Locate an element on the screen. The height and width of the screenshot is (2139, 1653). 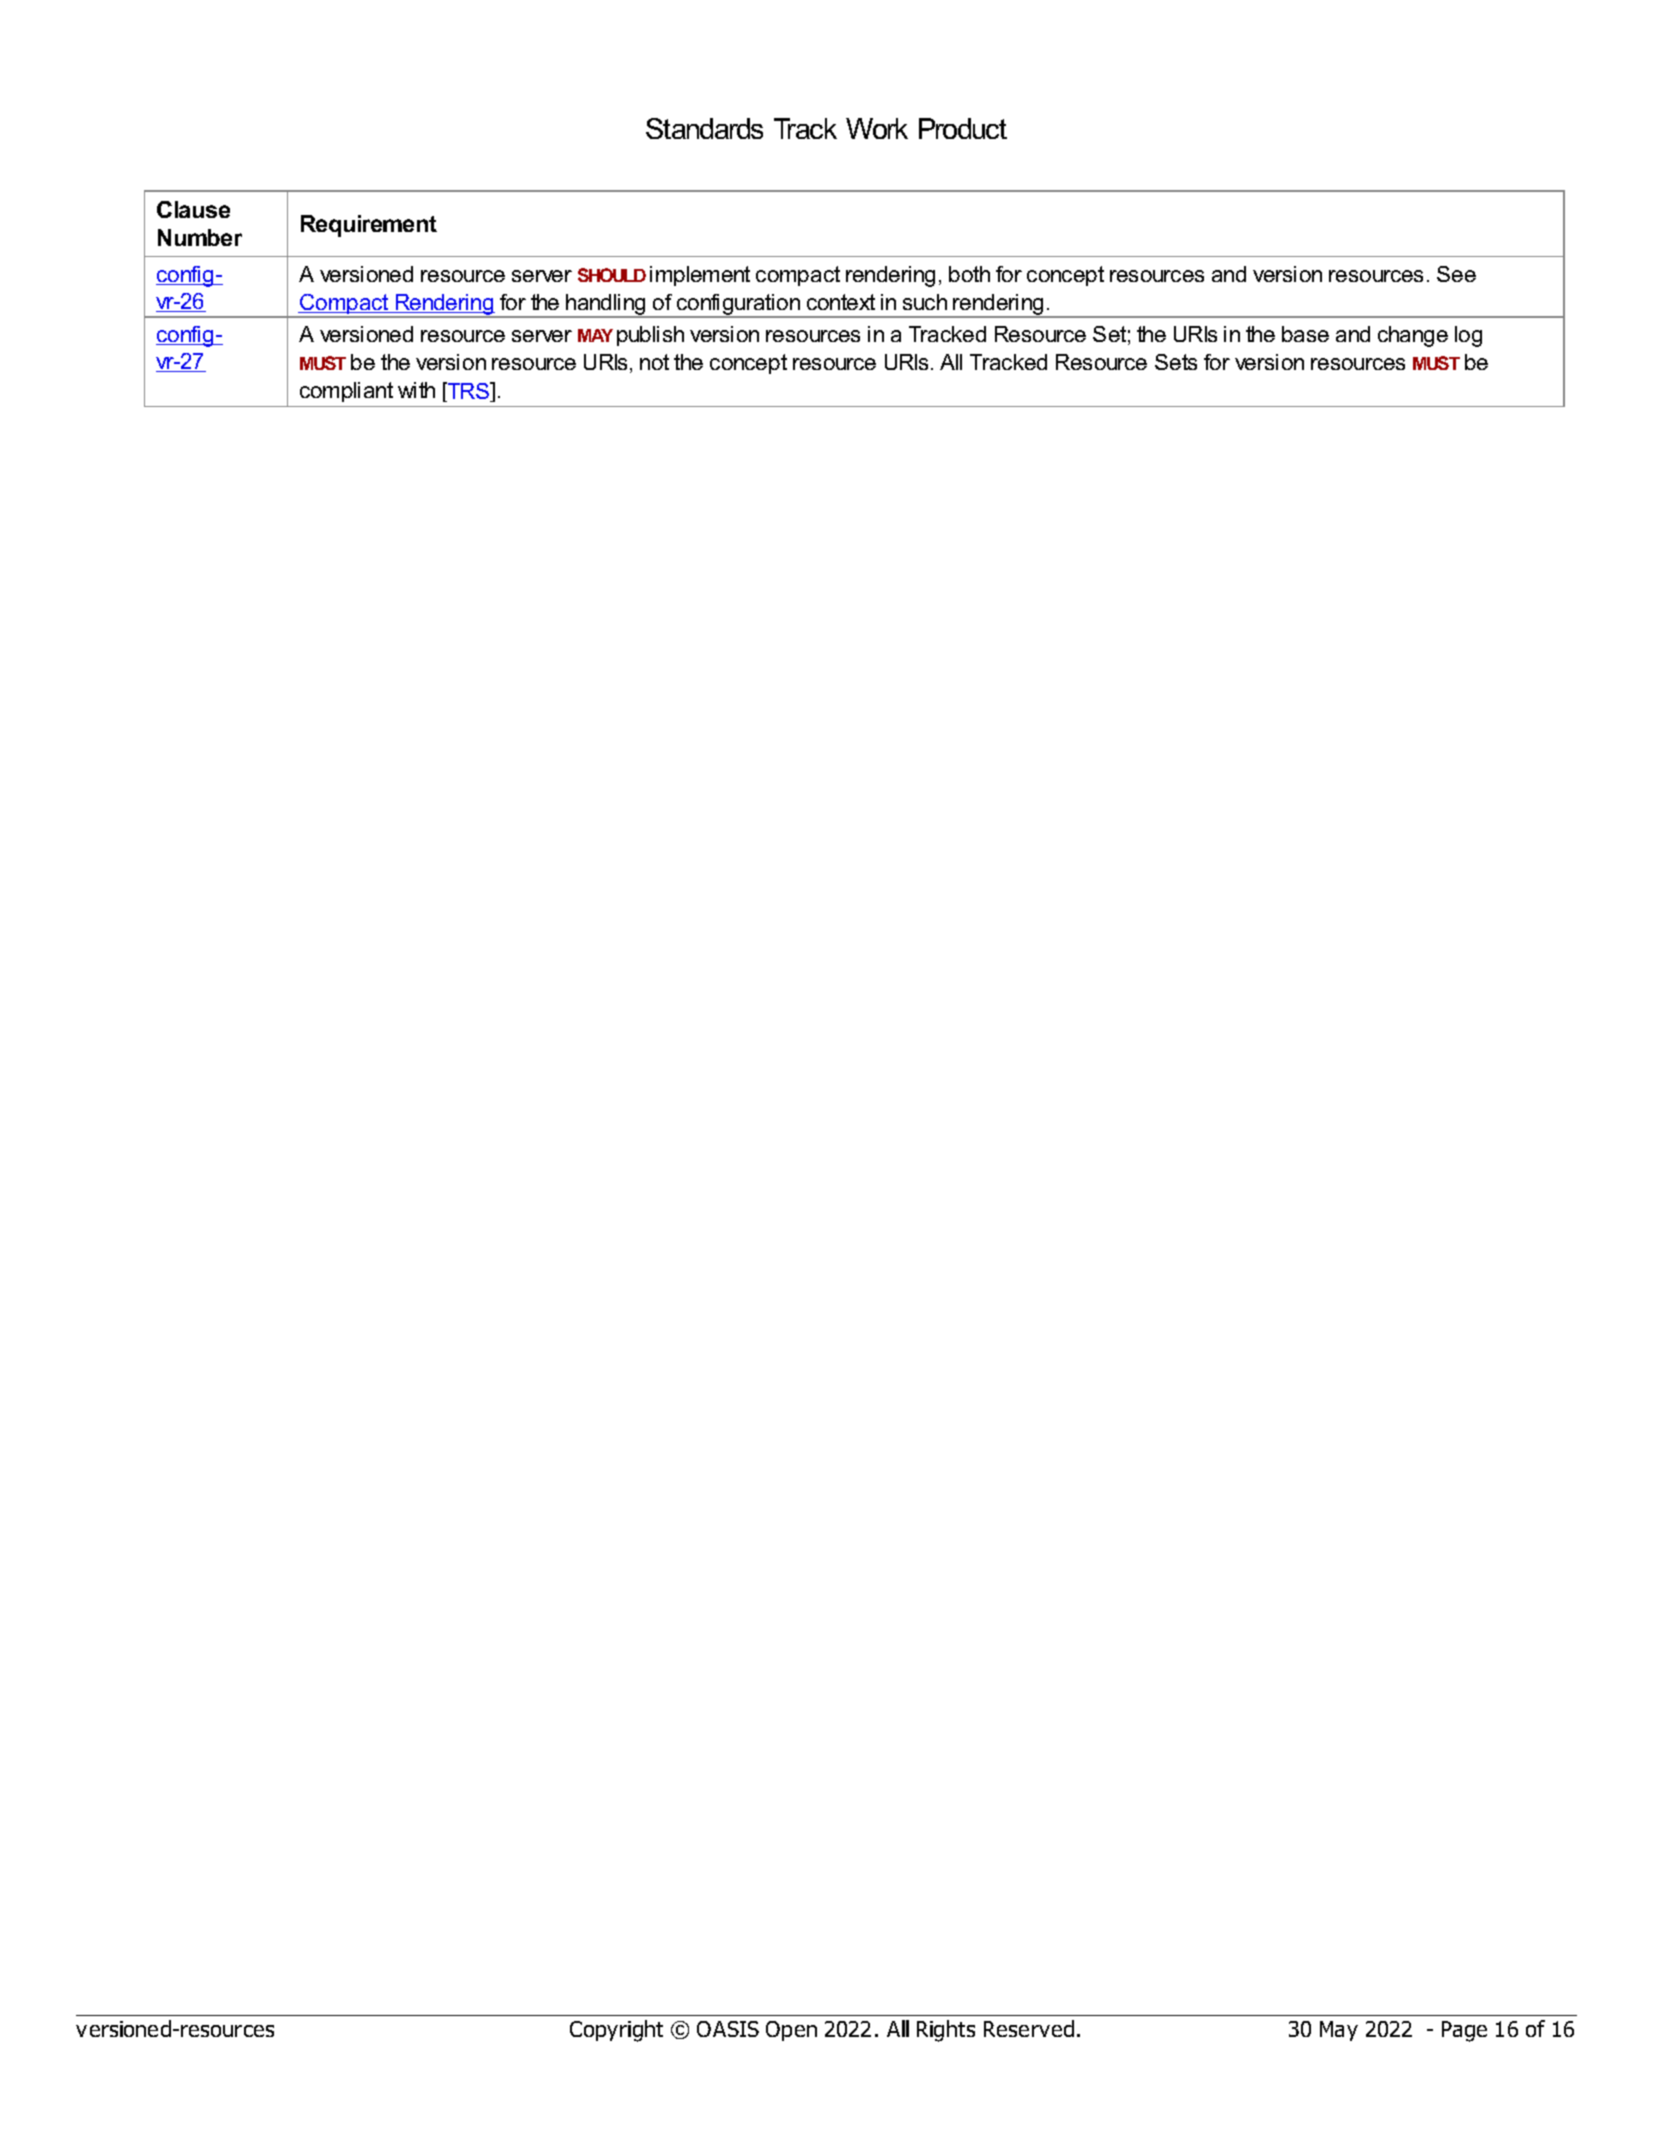
Copyright is located at coordinates (616, 2031).
